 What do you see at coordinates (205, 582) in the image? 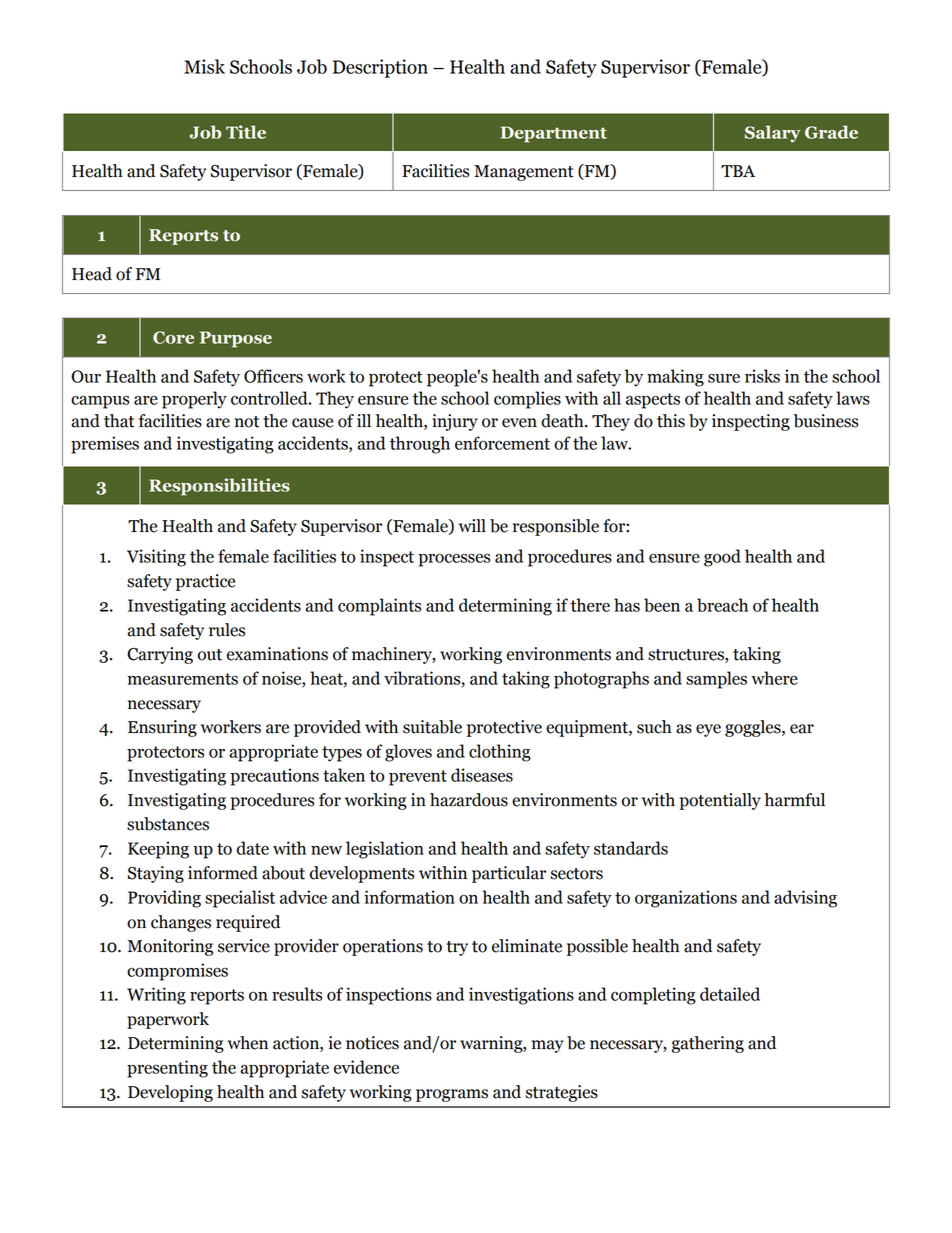
I see `practice` at bounding box center [205, 582].
